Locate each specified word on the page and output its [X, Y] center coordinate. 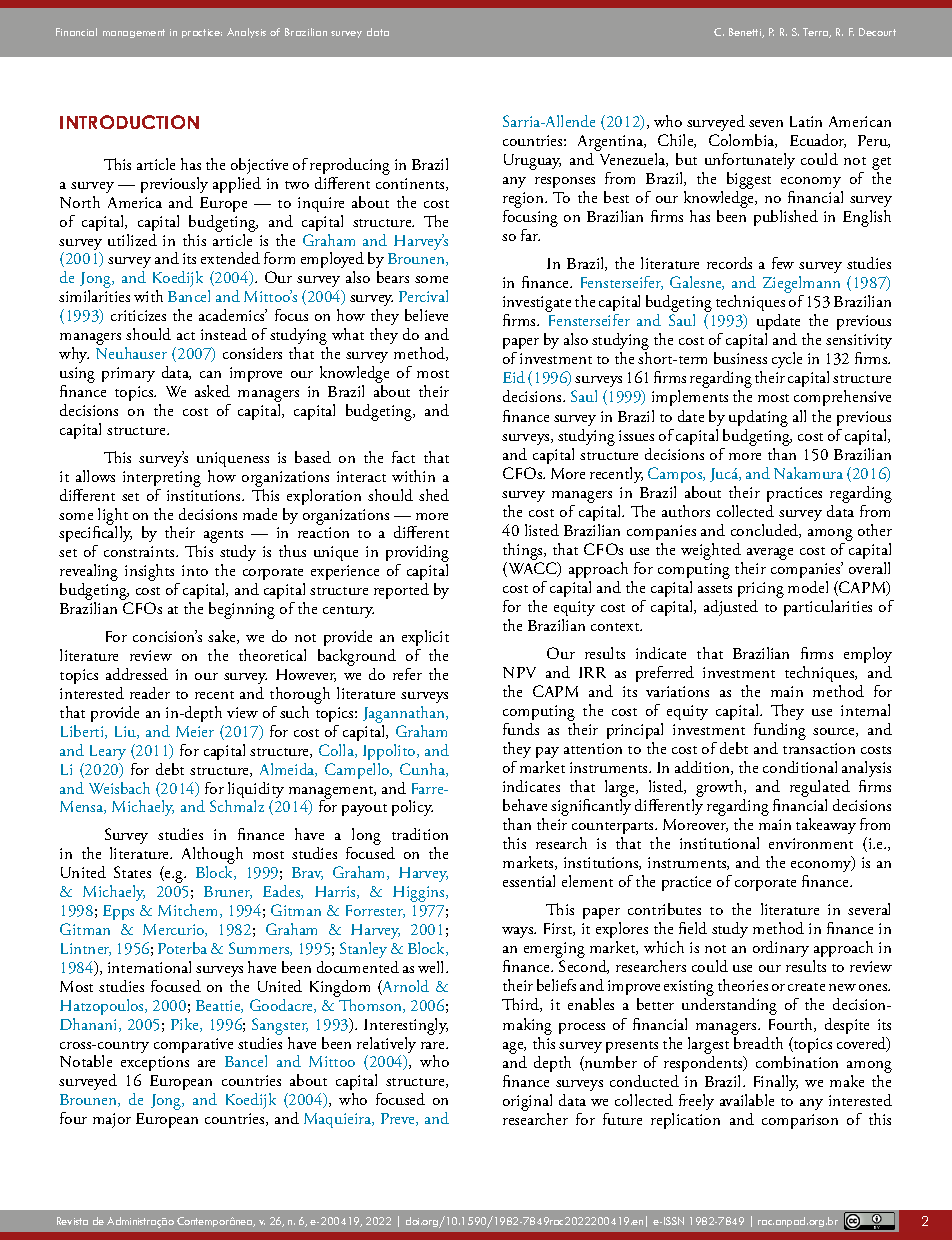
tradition [420, 834]
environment [811, 843]
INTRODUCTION [129, 122]
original [527, 1102]
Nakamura [808, 473]
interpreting [162, 479]
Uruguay [532, 162]
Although [212, 857]
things [524, 551]
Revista [72, 1221]
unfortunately [750, 161]
